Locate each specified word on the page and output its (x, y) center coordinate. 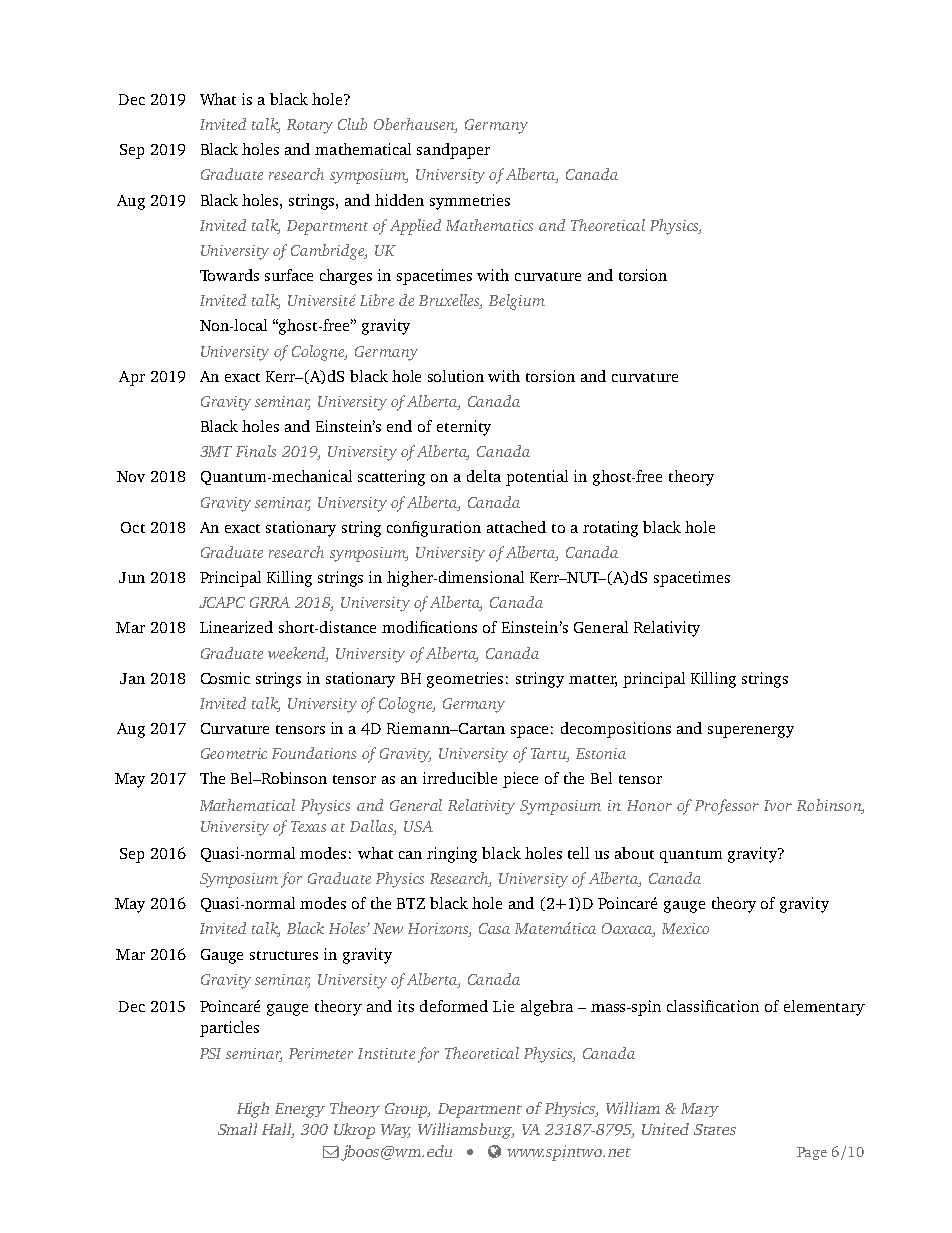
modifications (429, 627)
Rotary (310, 126)
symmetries (470, 202)
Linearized (236, 627)
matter (593, 680)
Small (237, 1129)
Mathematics (489, 225)
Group (407, 1110)
